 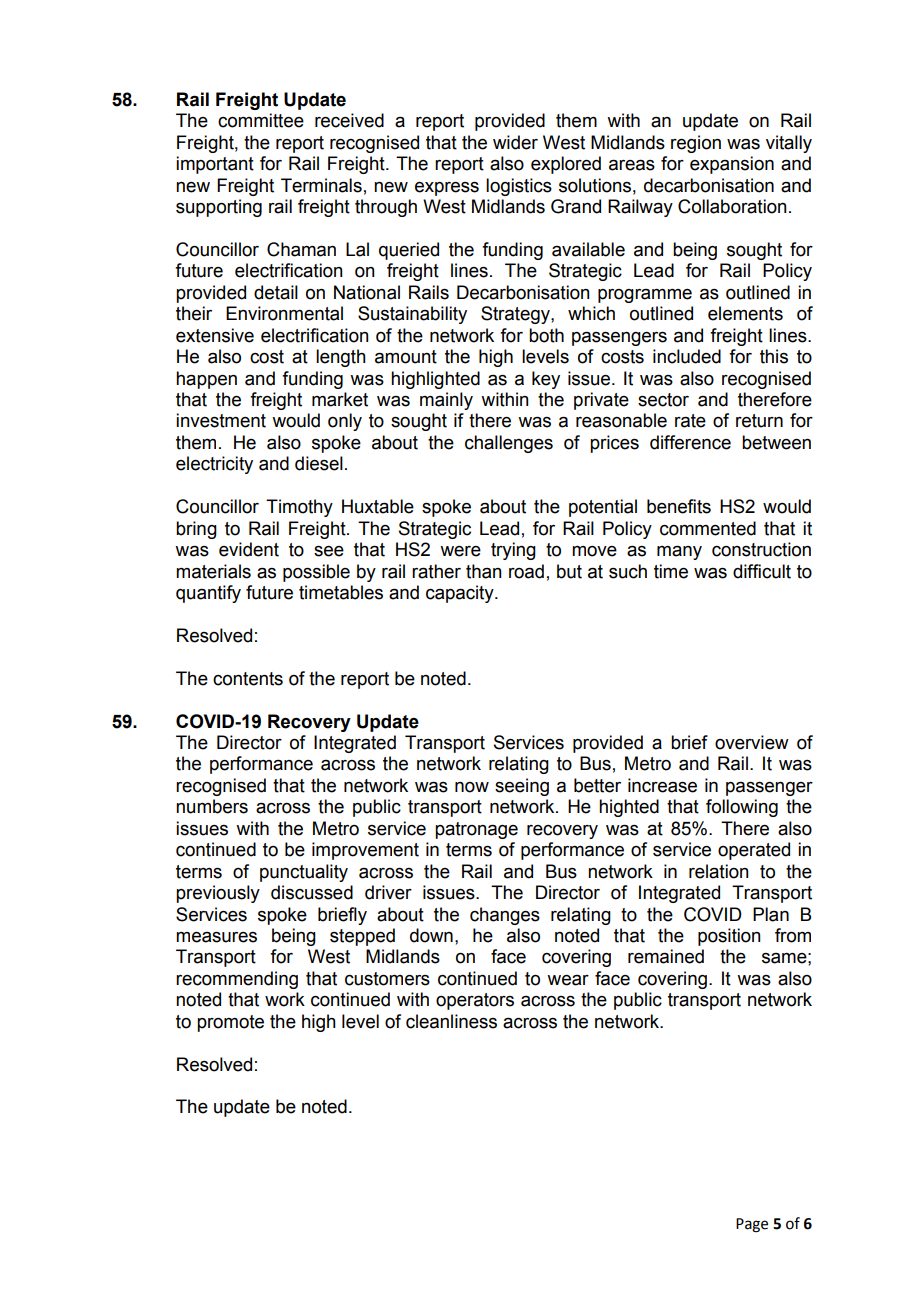 I want to click on expansion, so click(x=732, y=165).
